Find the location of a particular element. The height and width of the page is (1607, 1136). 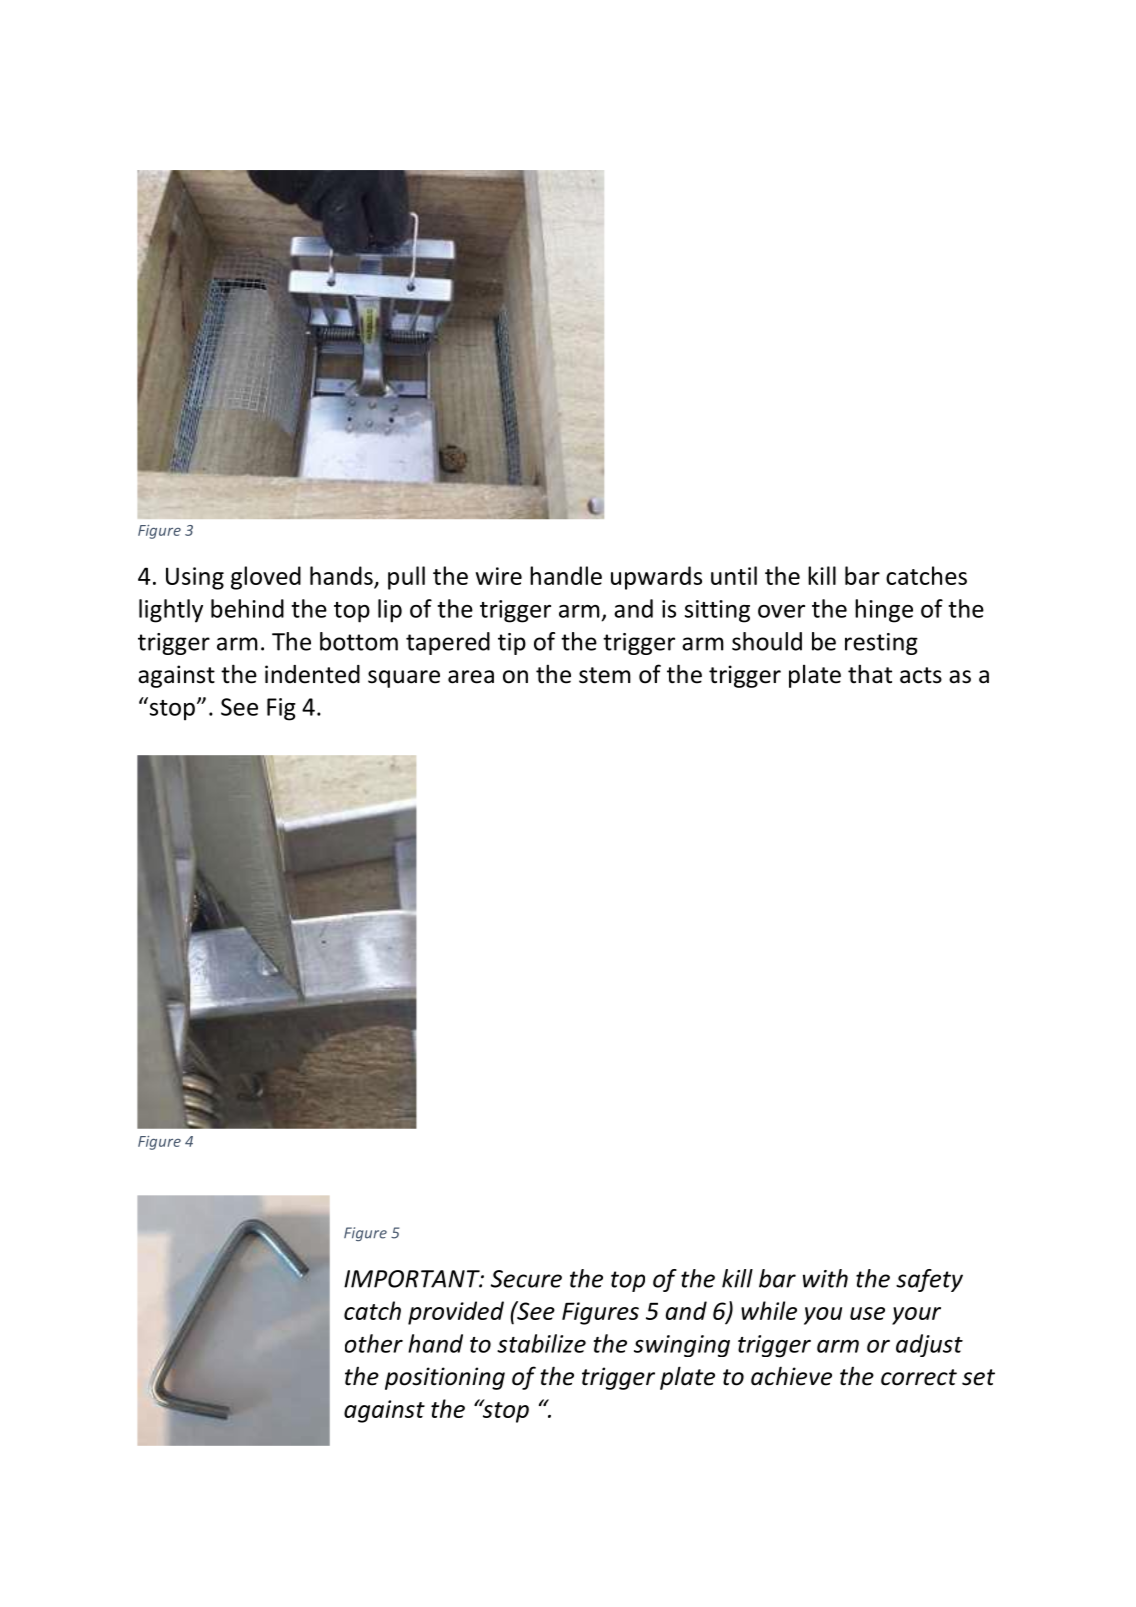

wire is located at coordinates (499, 576).
